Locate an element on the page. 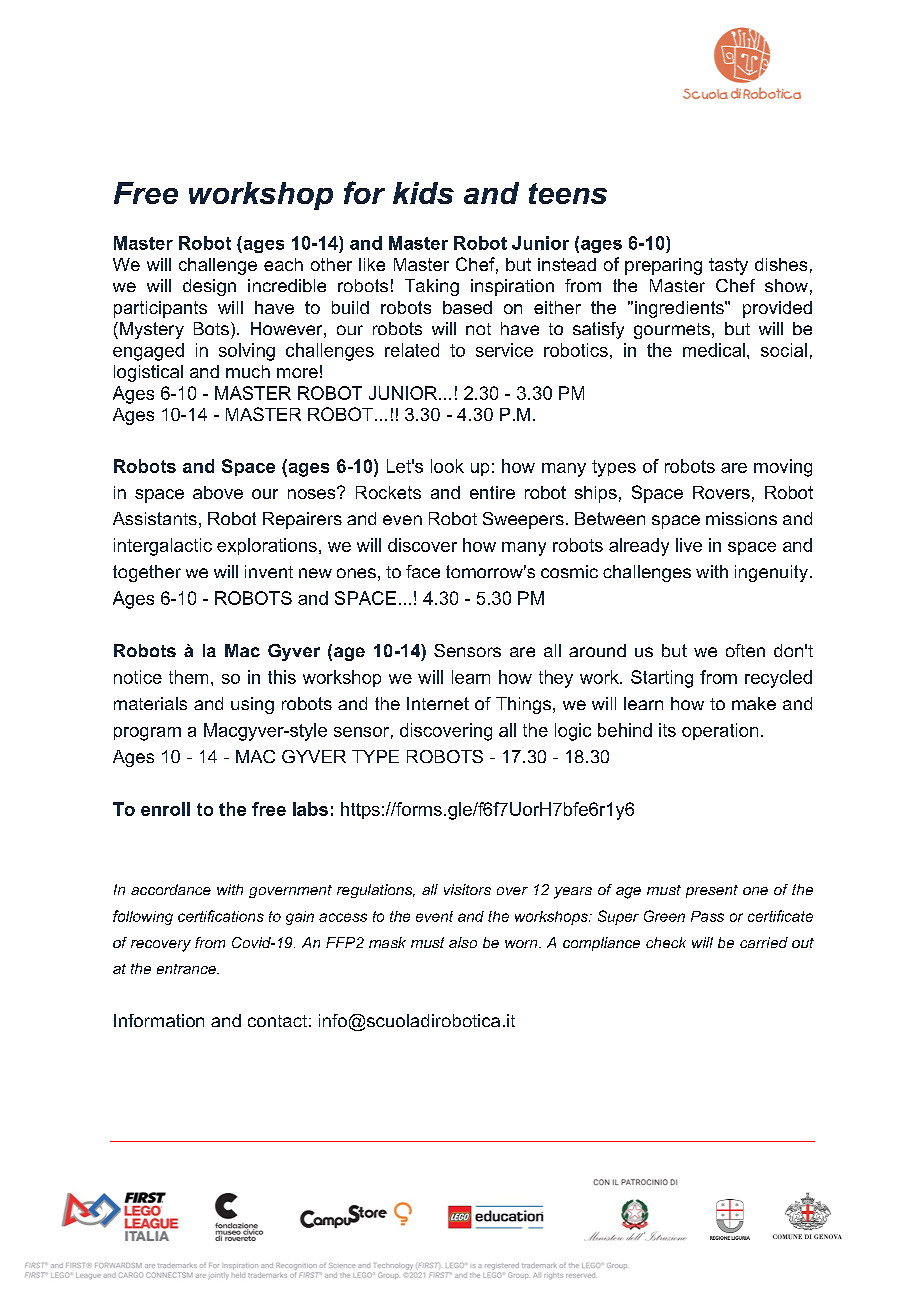  look is located at coordinates (447, 466).
